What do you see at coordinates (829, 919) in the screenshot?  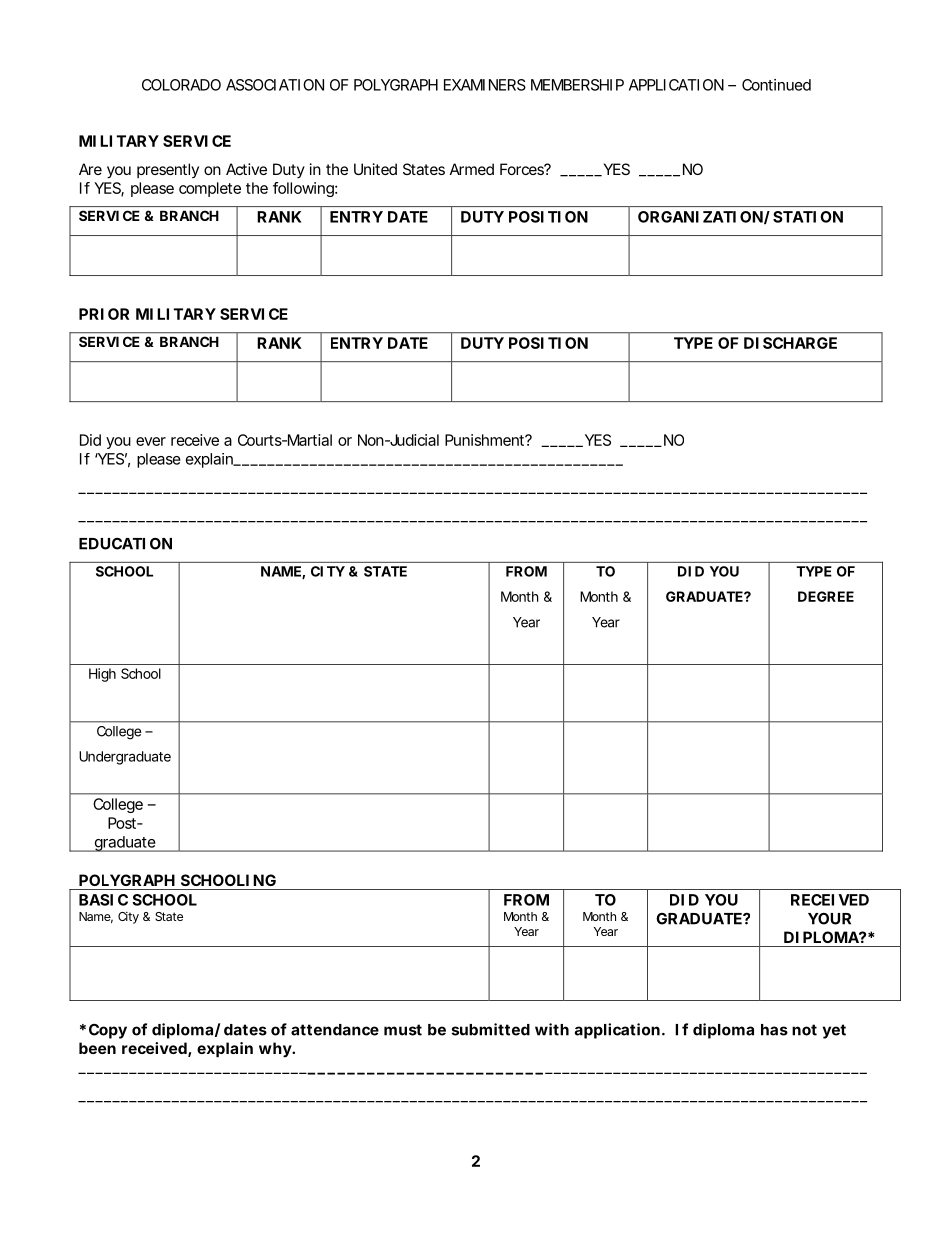 I see `YOUR` at bounding box center [829, 919].
